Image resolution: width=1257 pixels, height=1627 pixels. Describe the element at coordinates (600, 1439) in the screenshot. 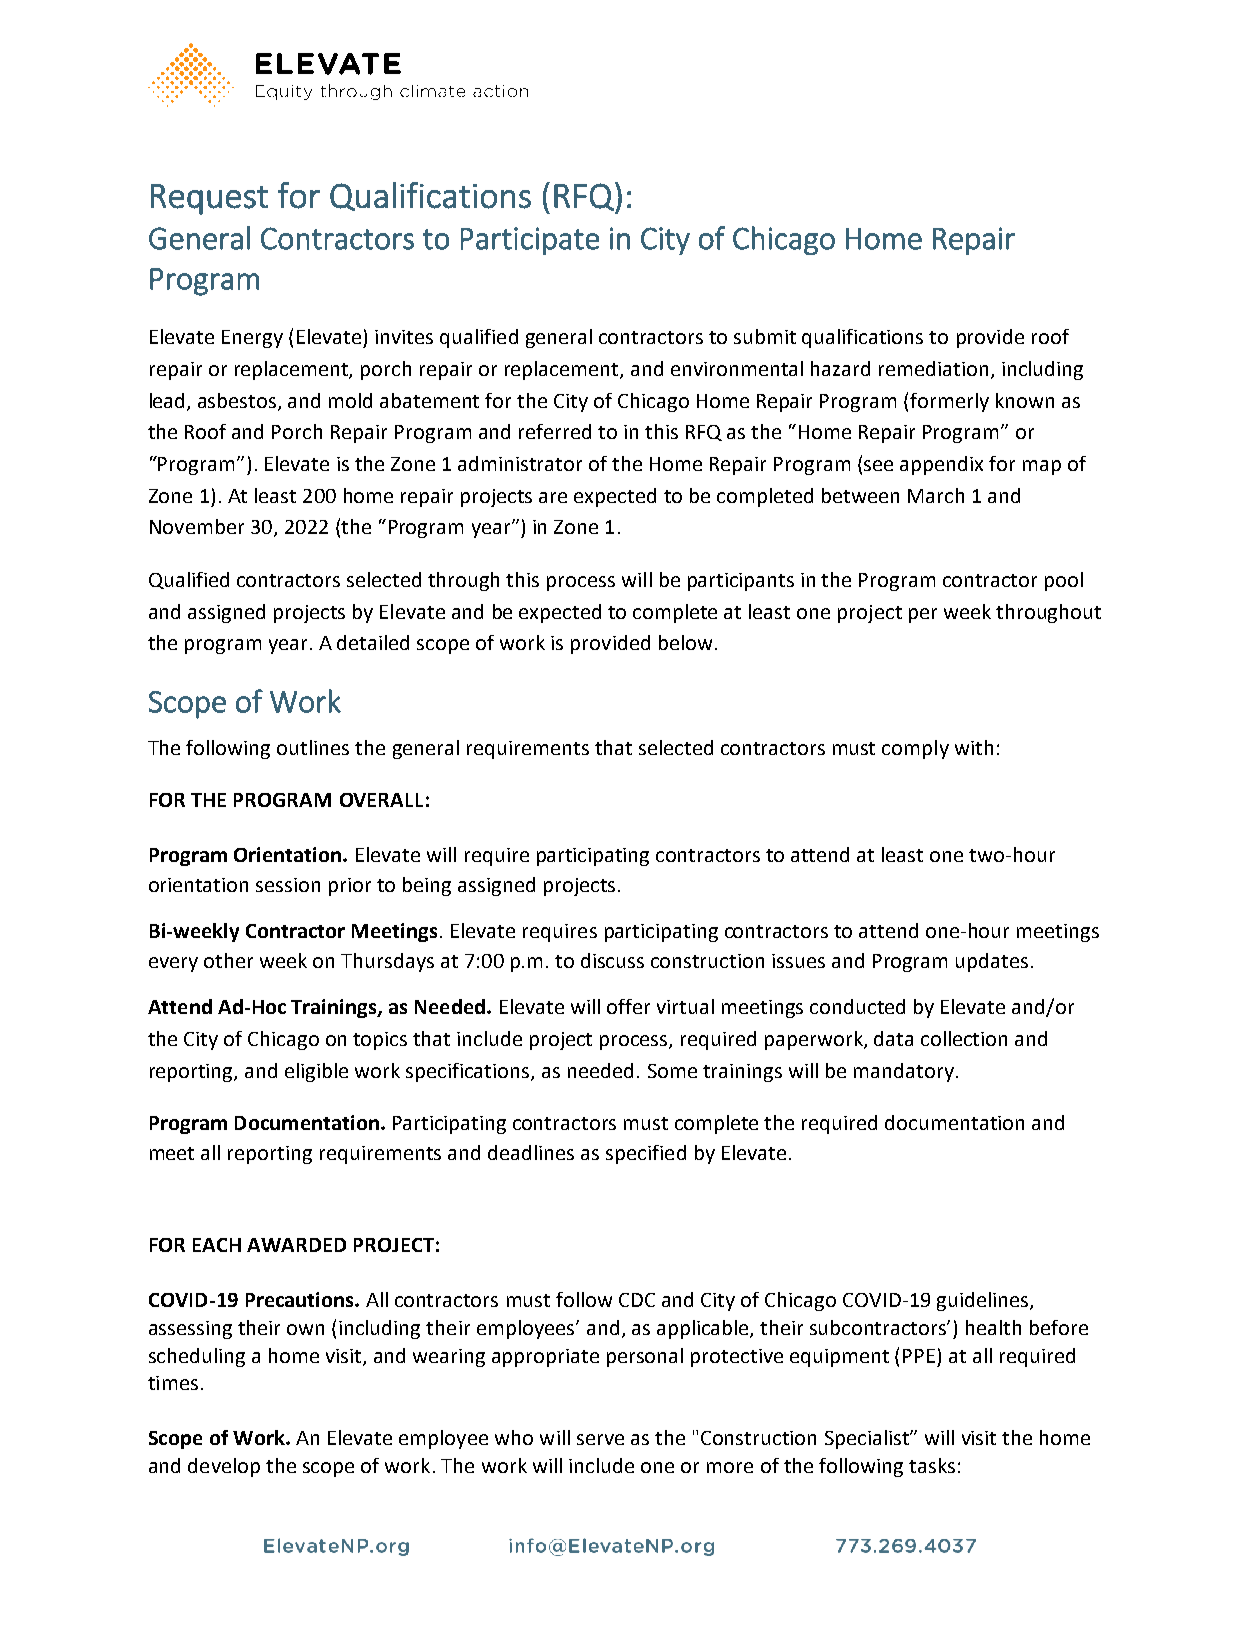

I see `serve` at that location.
